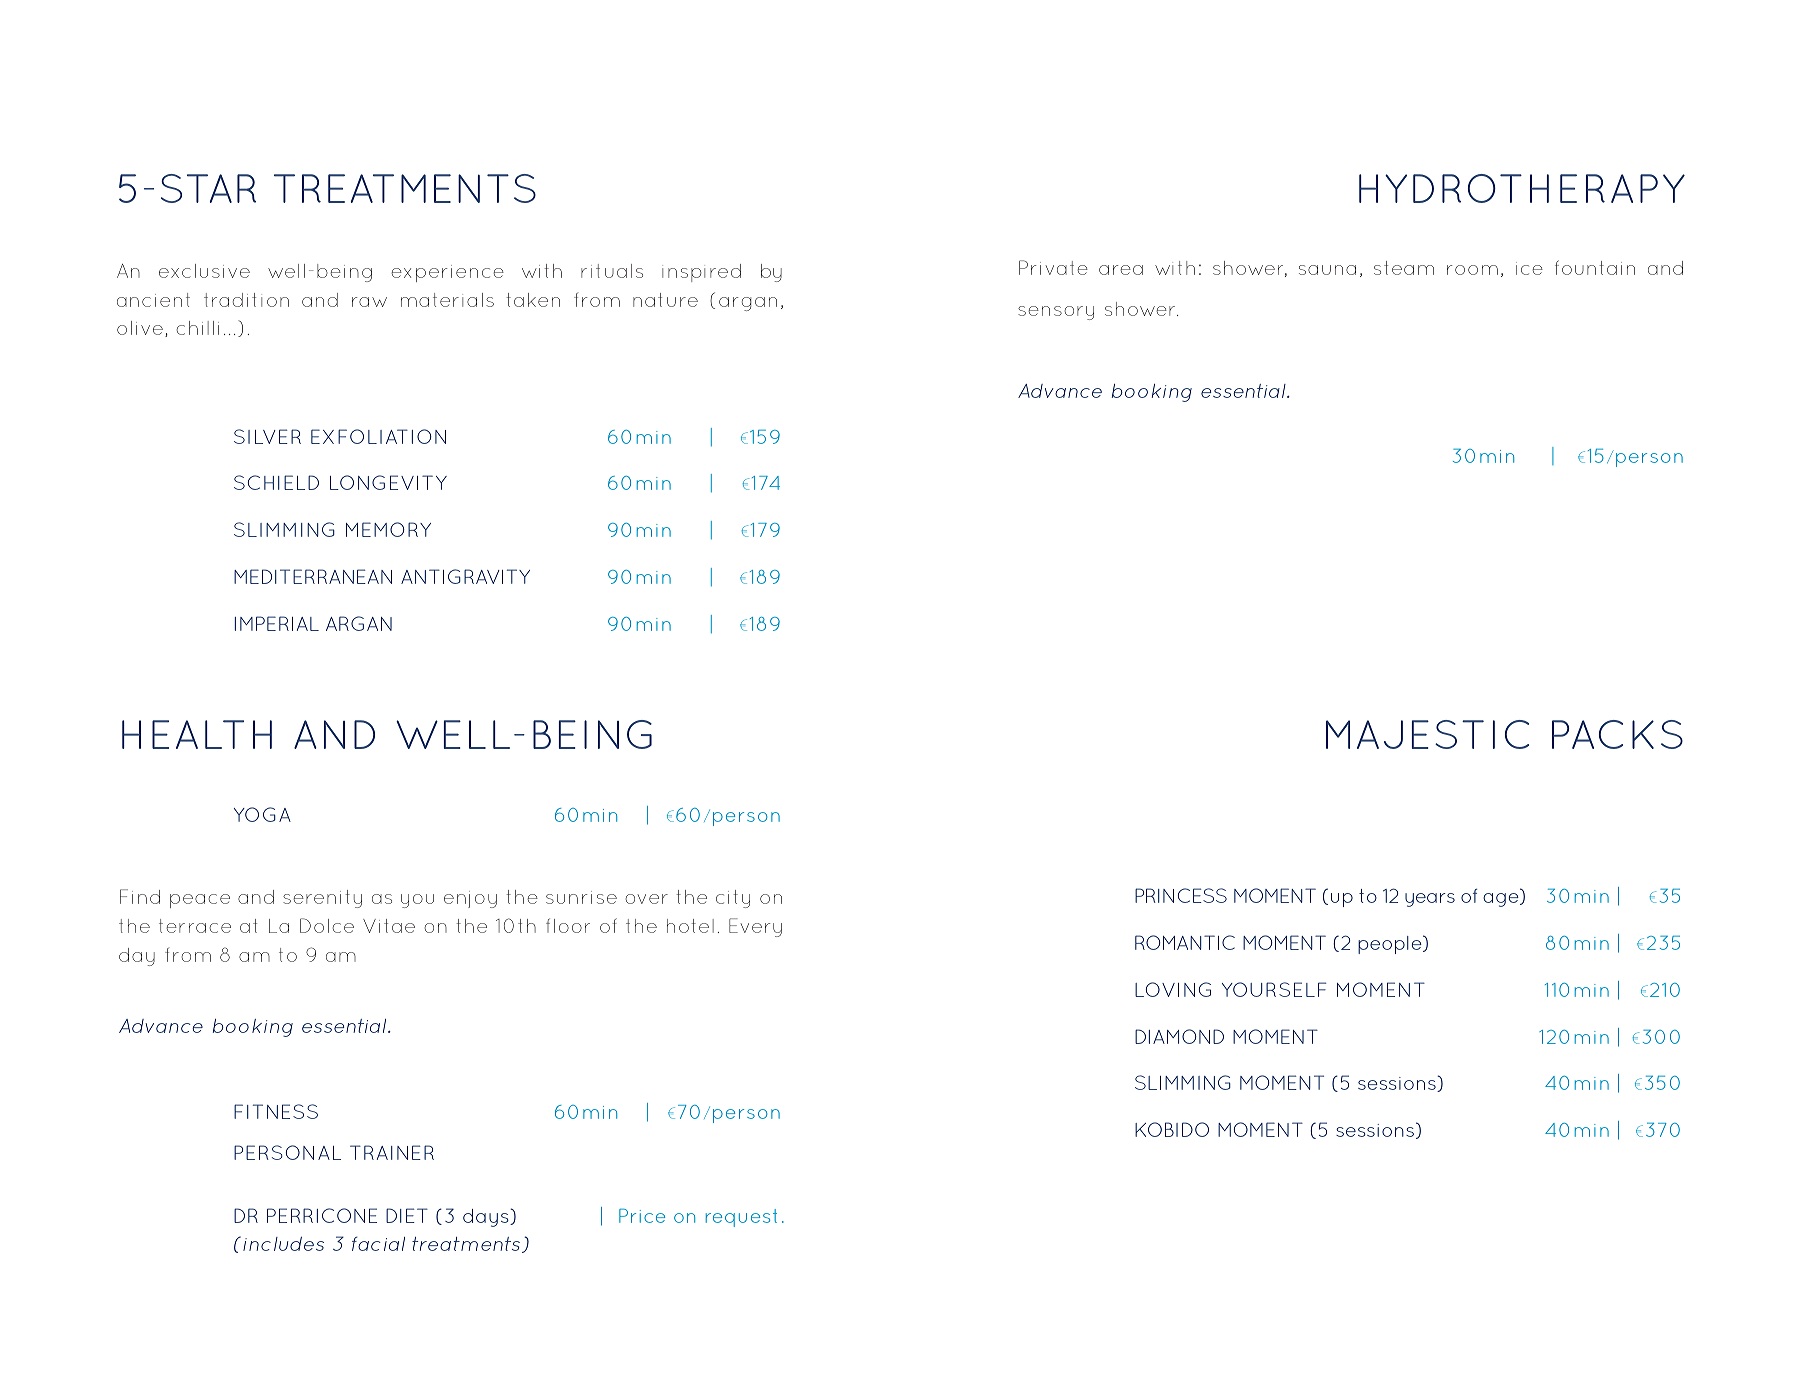  I want to click on LONGEVITY, so click(388, 482).
